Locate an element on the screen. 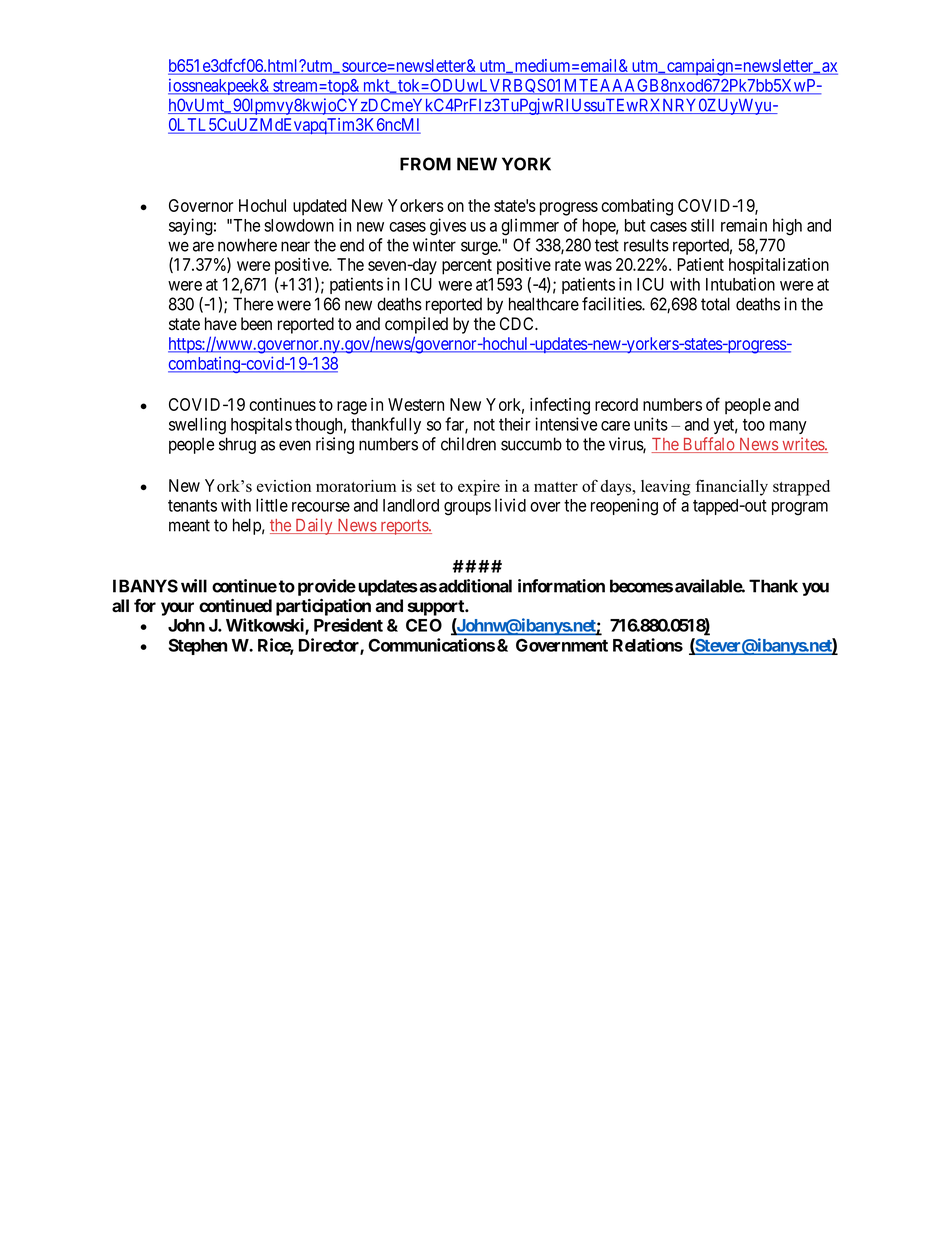 This screenshot has width=952, height=1233. too is located at coordinates (754, 425).
